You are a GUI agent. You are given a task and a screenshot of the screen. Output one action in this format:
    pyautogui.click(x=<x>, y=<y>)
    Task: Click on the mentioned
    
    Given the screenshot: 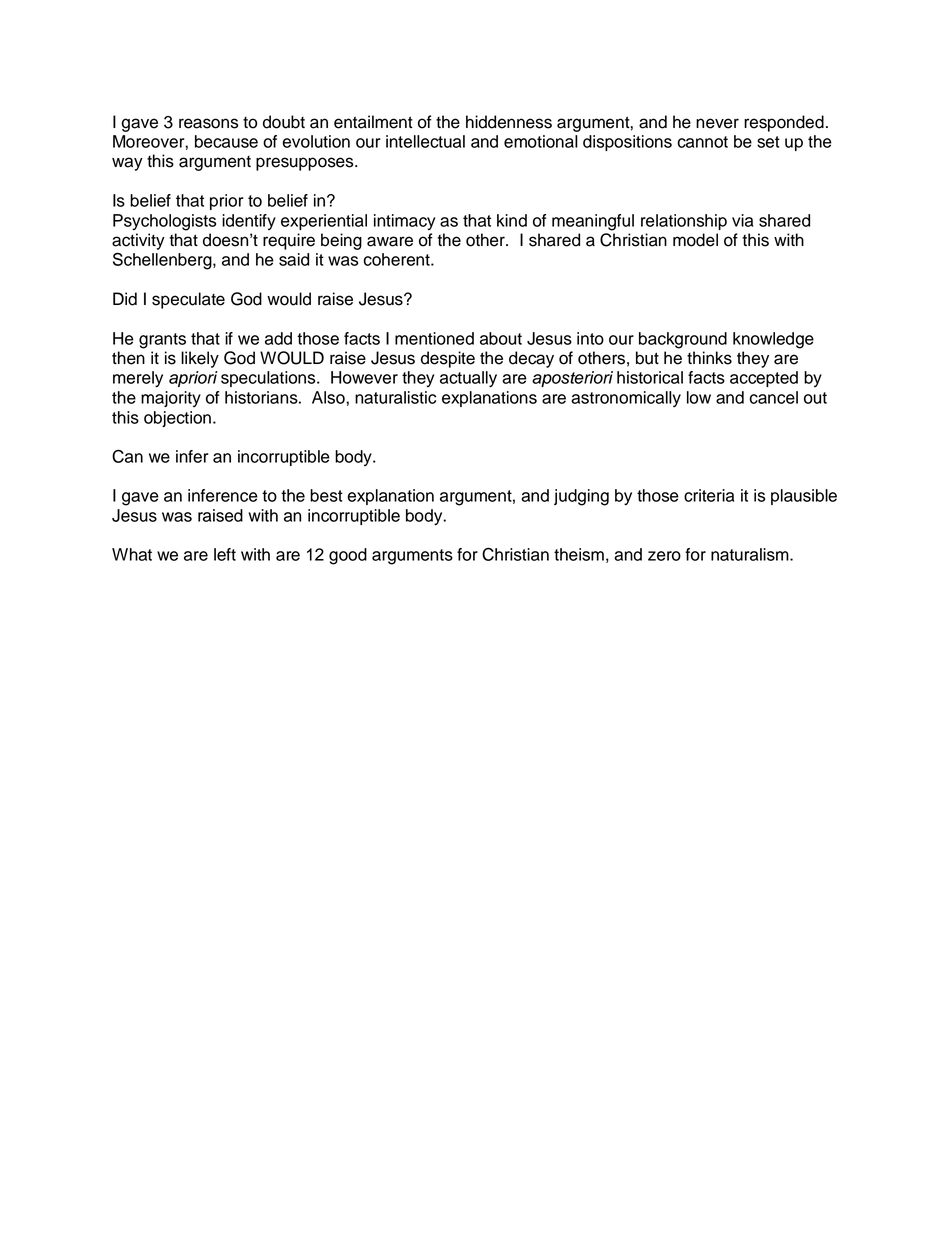 What is the action you would take?
    pyautogui.click(x=434, y=338)
